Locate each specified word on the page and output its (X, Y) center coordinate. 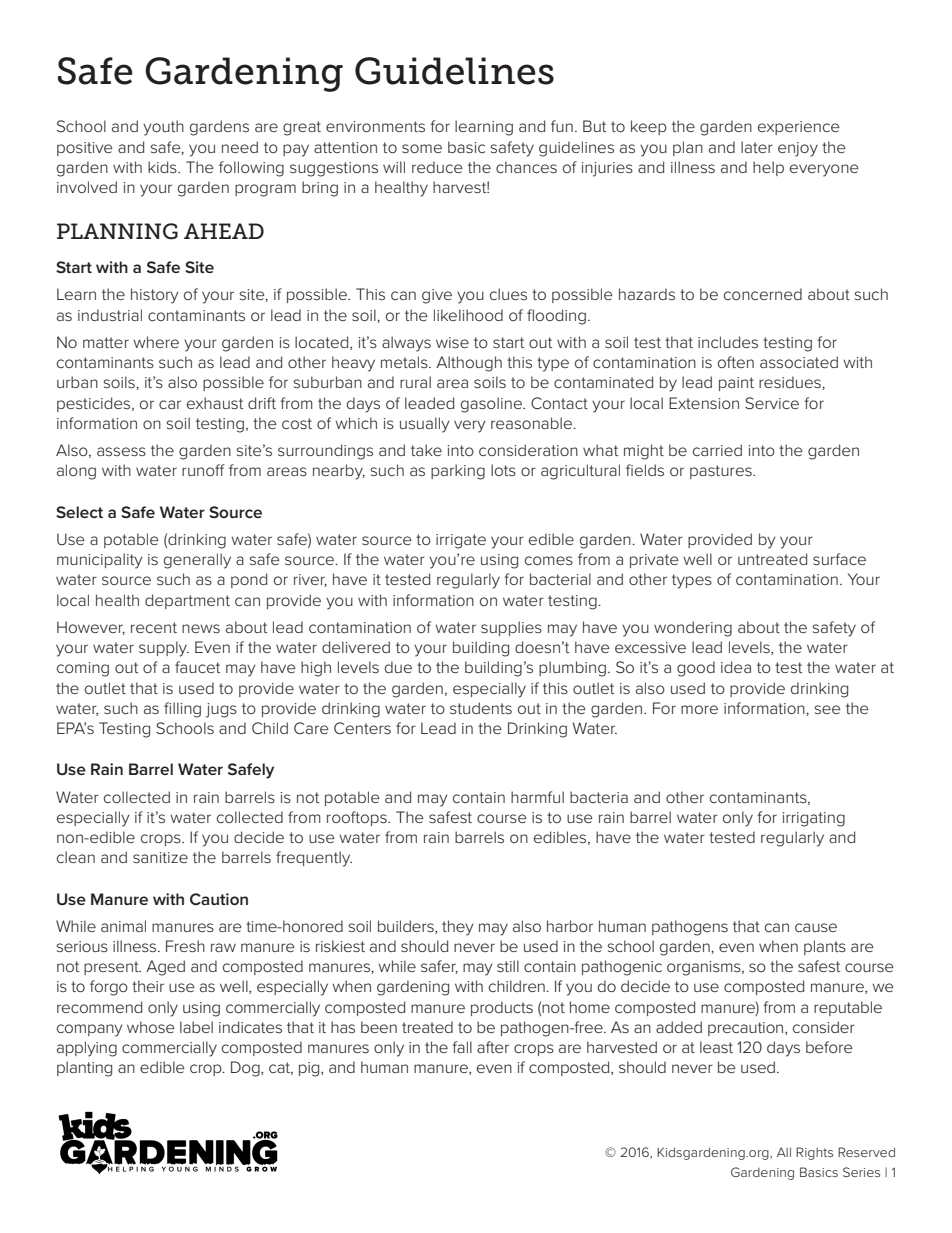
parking (458, 472)
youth (163, 128)
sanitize (160, 857)
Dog (246, 1069)
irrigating (814, 819)
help (768, 168)
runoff (203, 470)
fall (462, 1047)
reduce (437, 167)
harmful (537, 797)
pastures (722, 472)
